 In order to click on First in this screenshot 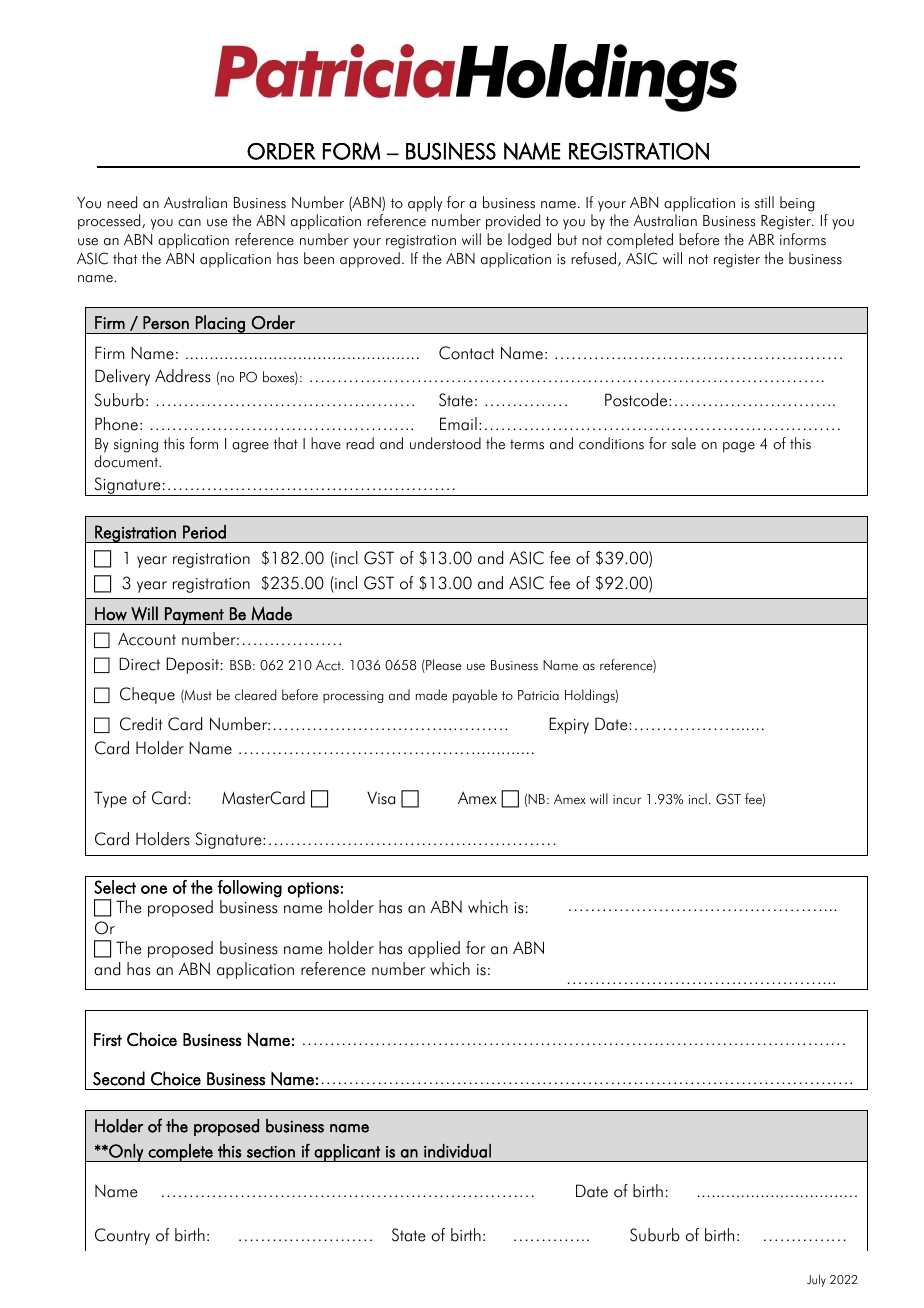, I will do `click(108, 1039)`.
